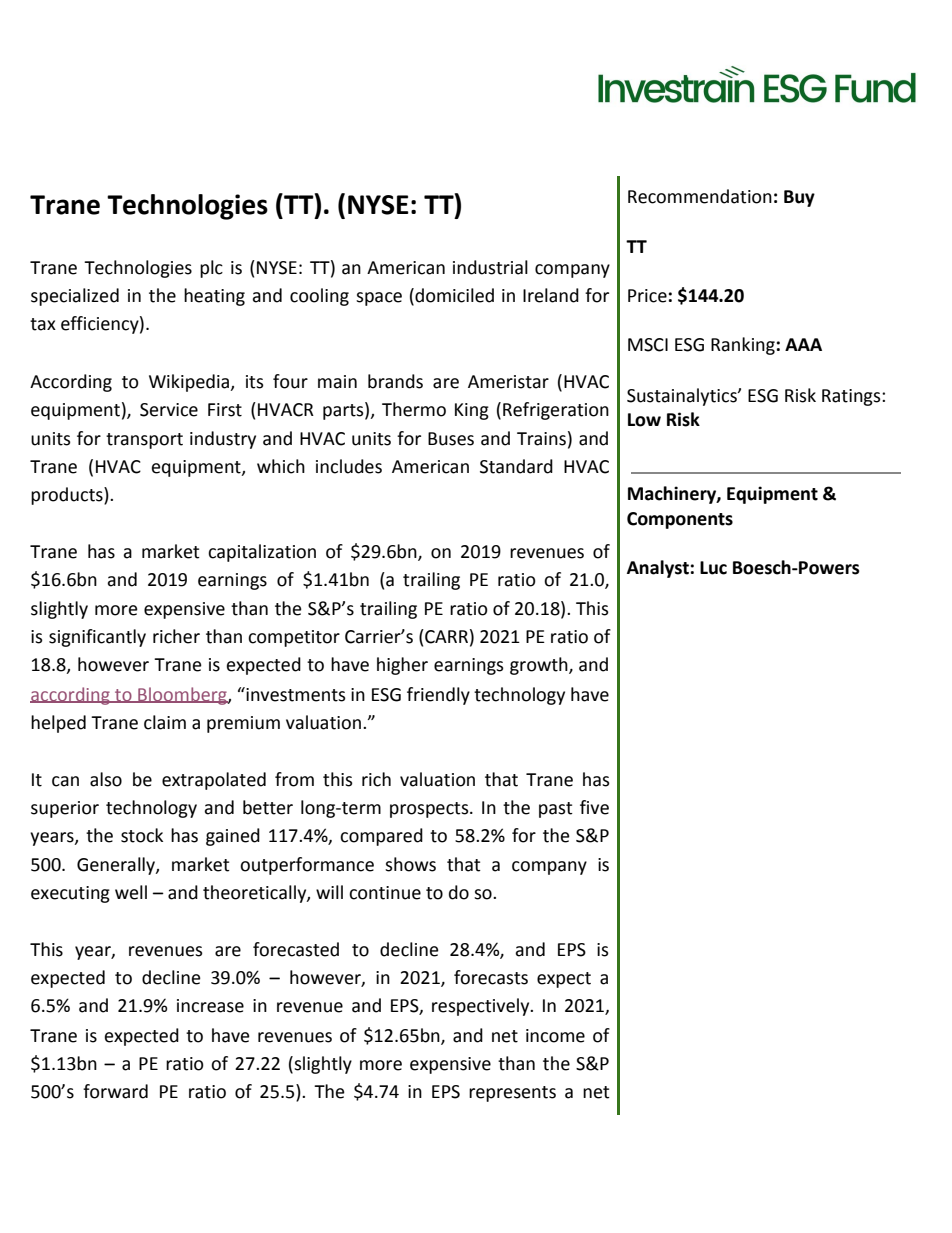 The image size is (952, 1233). What do you see at coordinates (555, 1036) in the screenshot?
I see `income` at bounding box center [555, 1036].
